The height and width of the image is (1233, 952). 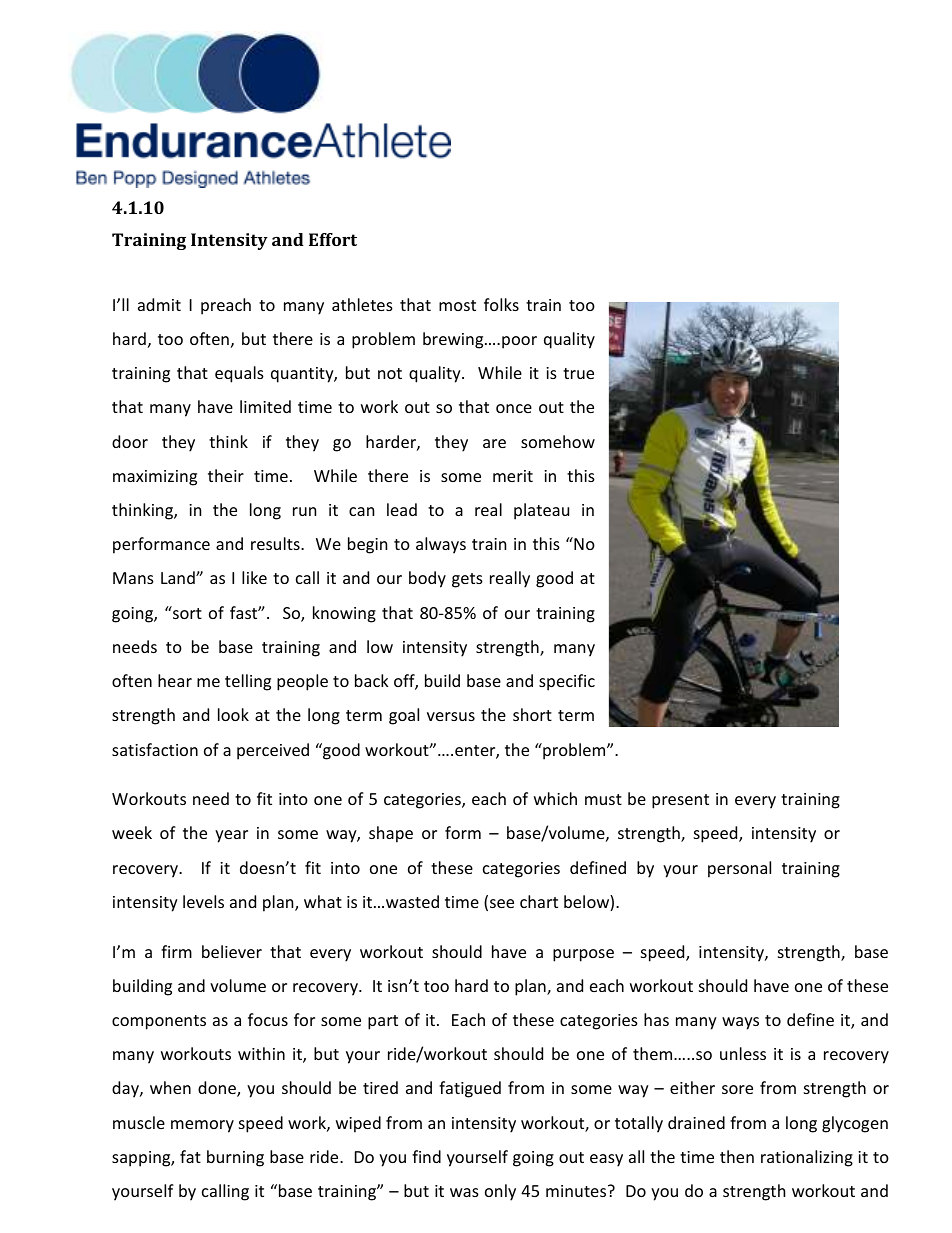 What do you see at coordinates (502, 903) in the image?
I see `see` at bounding box center [502, 903].
